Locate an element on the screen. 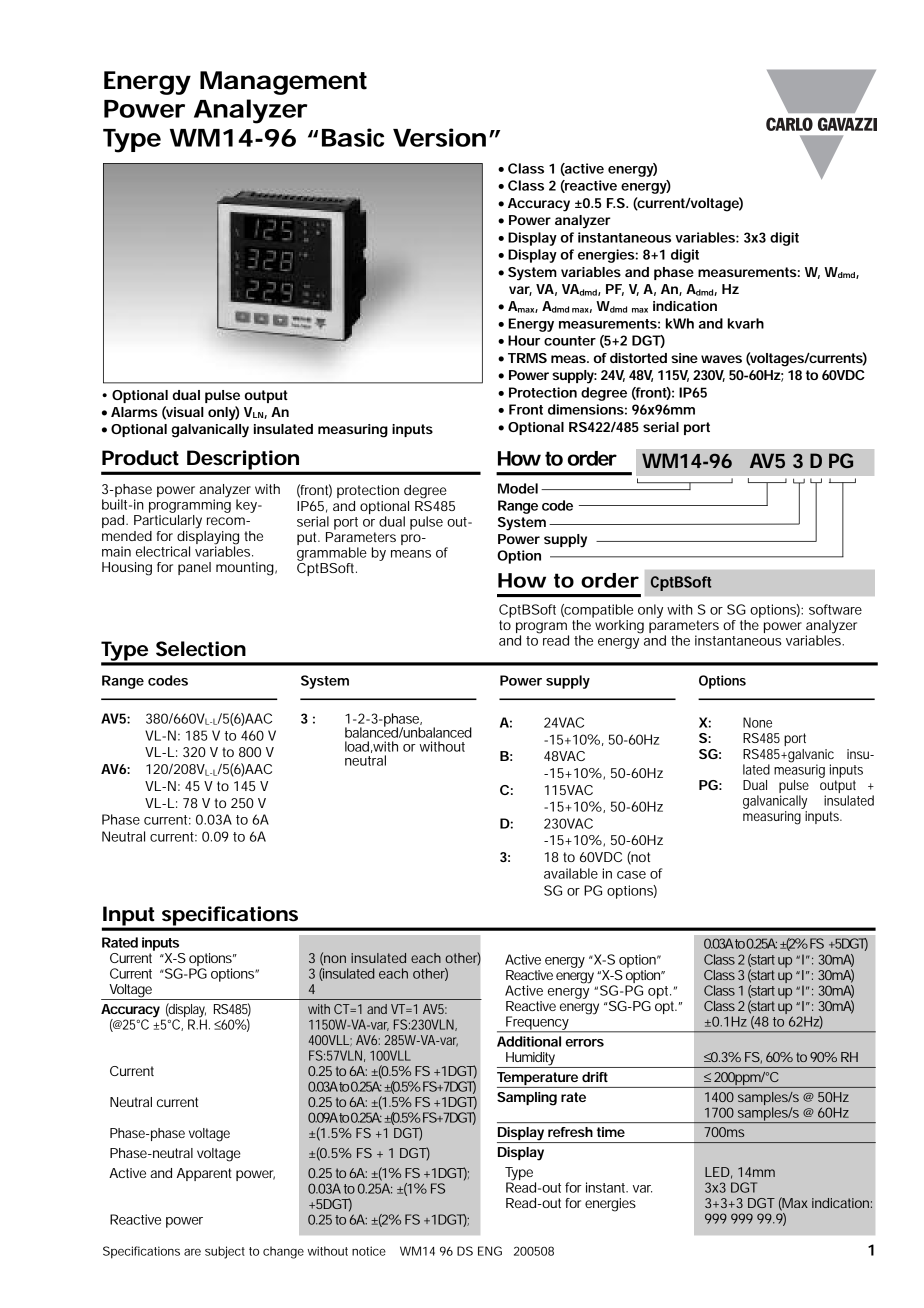 This screenshot has width=924, height=1308. Management is located at coordinates (283, 83).
